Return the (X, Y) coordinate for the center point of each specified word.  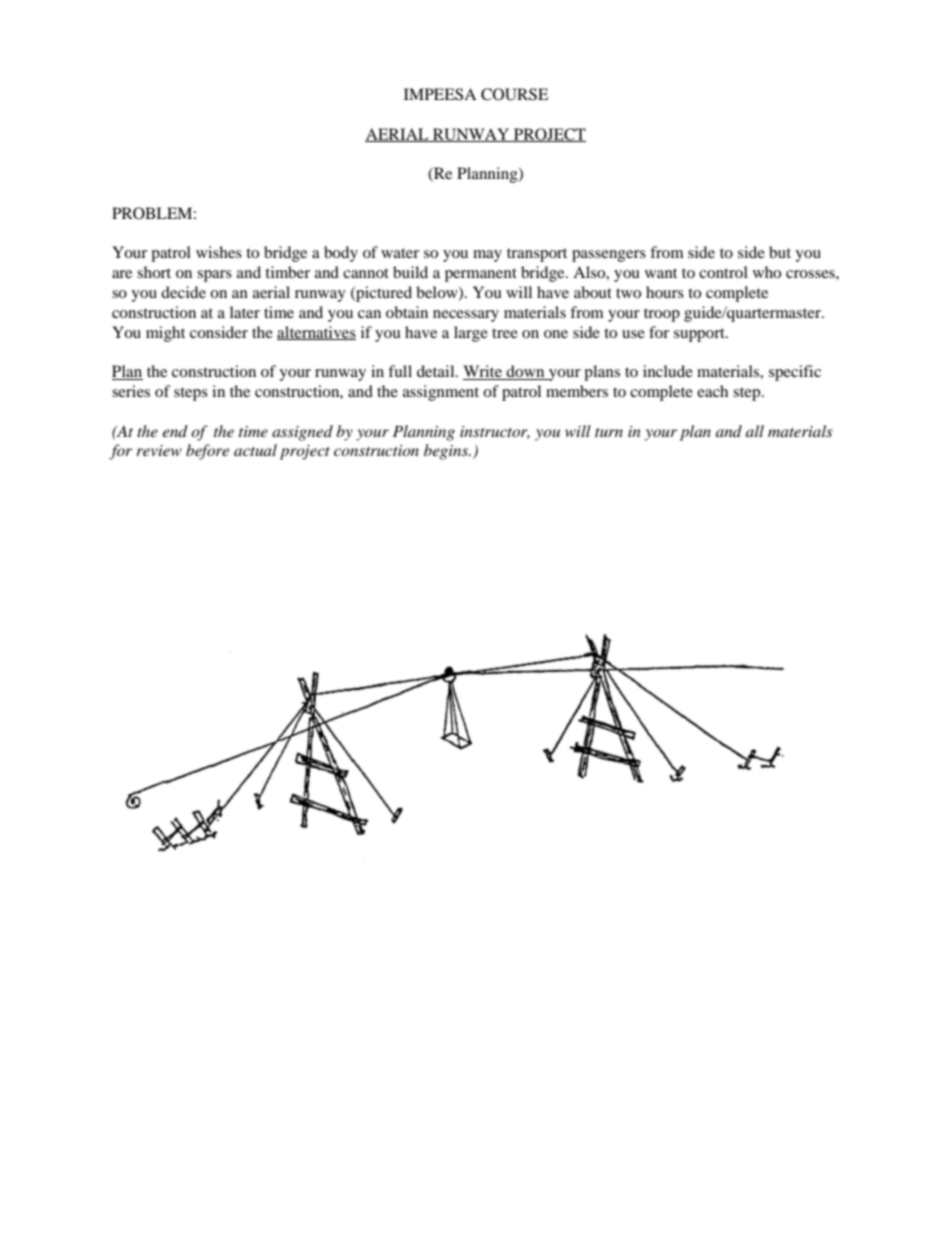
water (400, 253)
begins (447, 452)
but (780, 252)
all (755, 431)
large (471, 334)
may (487, 256)
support (700, 335)
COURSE (514, 94)
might (165, 334)
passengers (609, 256)
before (207, 452)
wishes (219, 252)
